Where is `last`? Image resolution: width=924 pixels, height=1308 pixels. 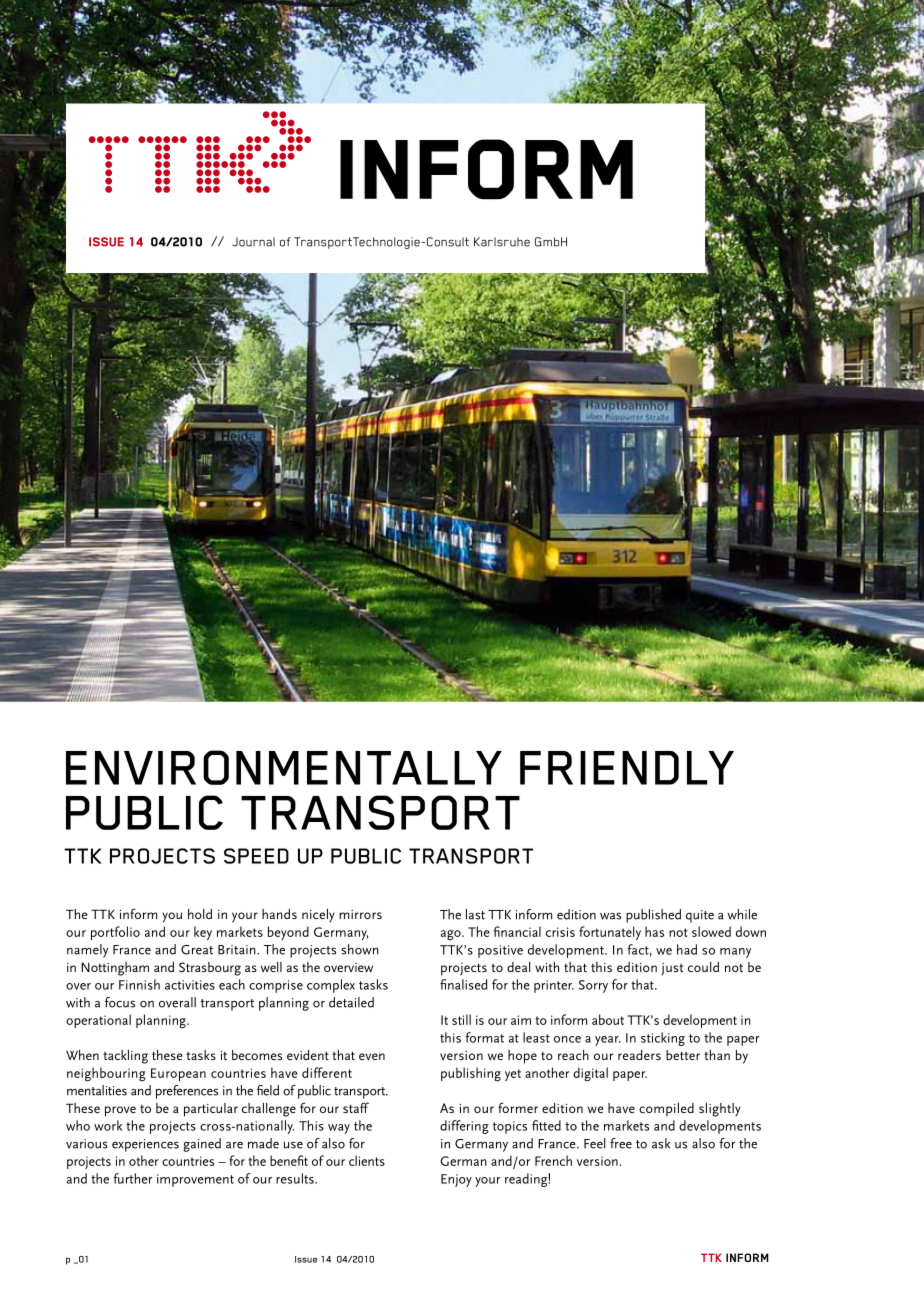
last is located at coordinates (475, 914).
